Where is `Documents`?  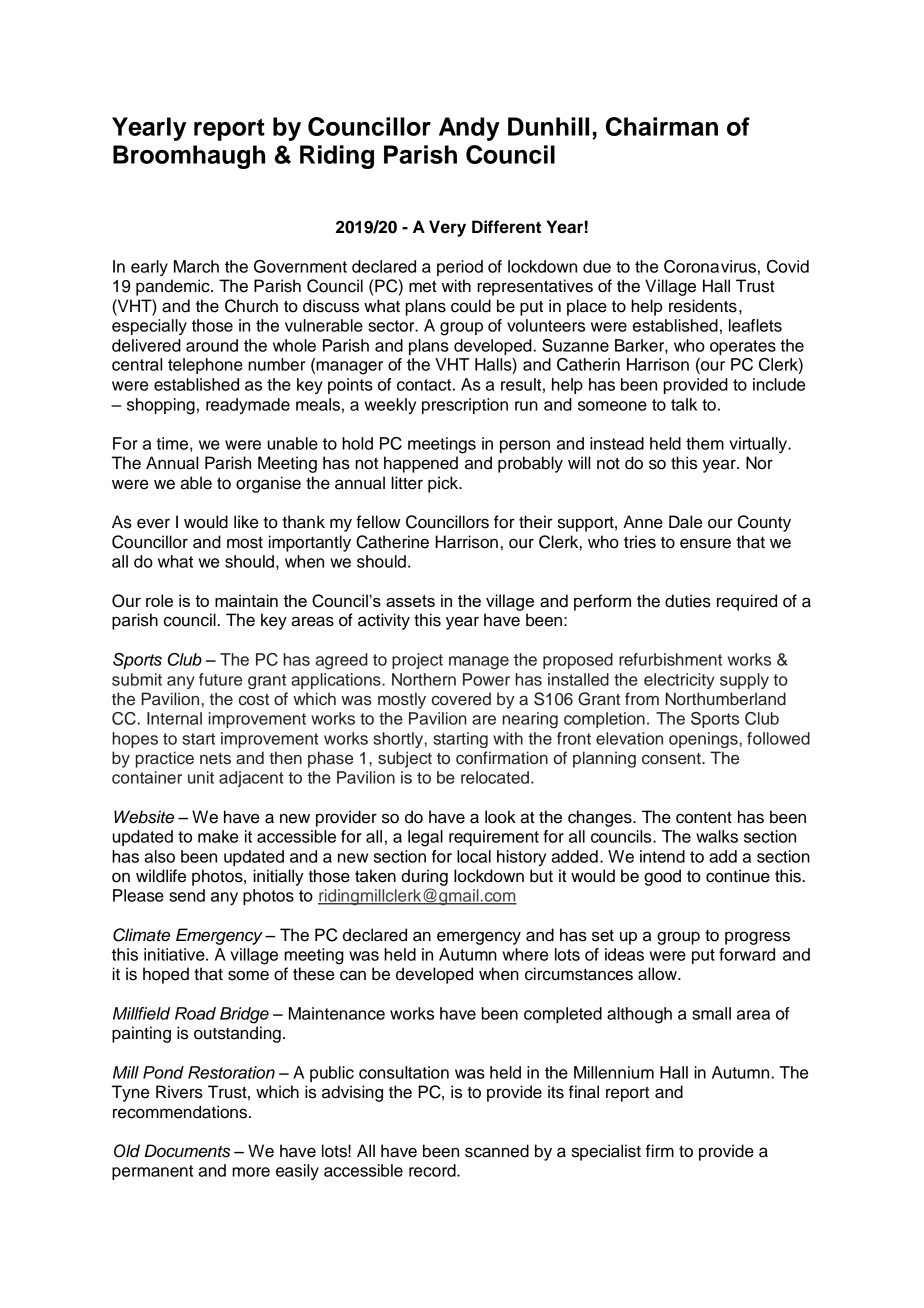 Documents is located at coordinates (187, 1151).
